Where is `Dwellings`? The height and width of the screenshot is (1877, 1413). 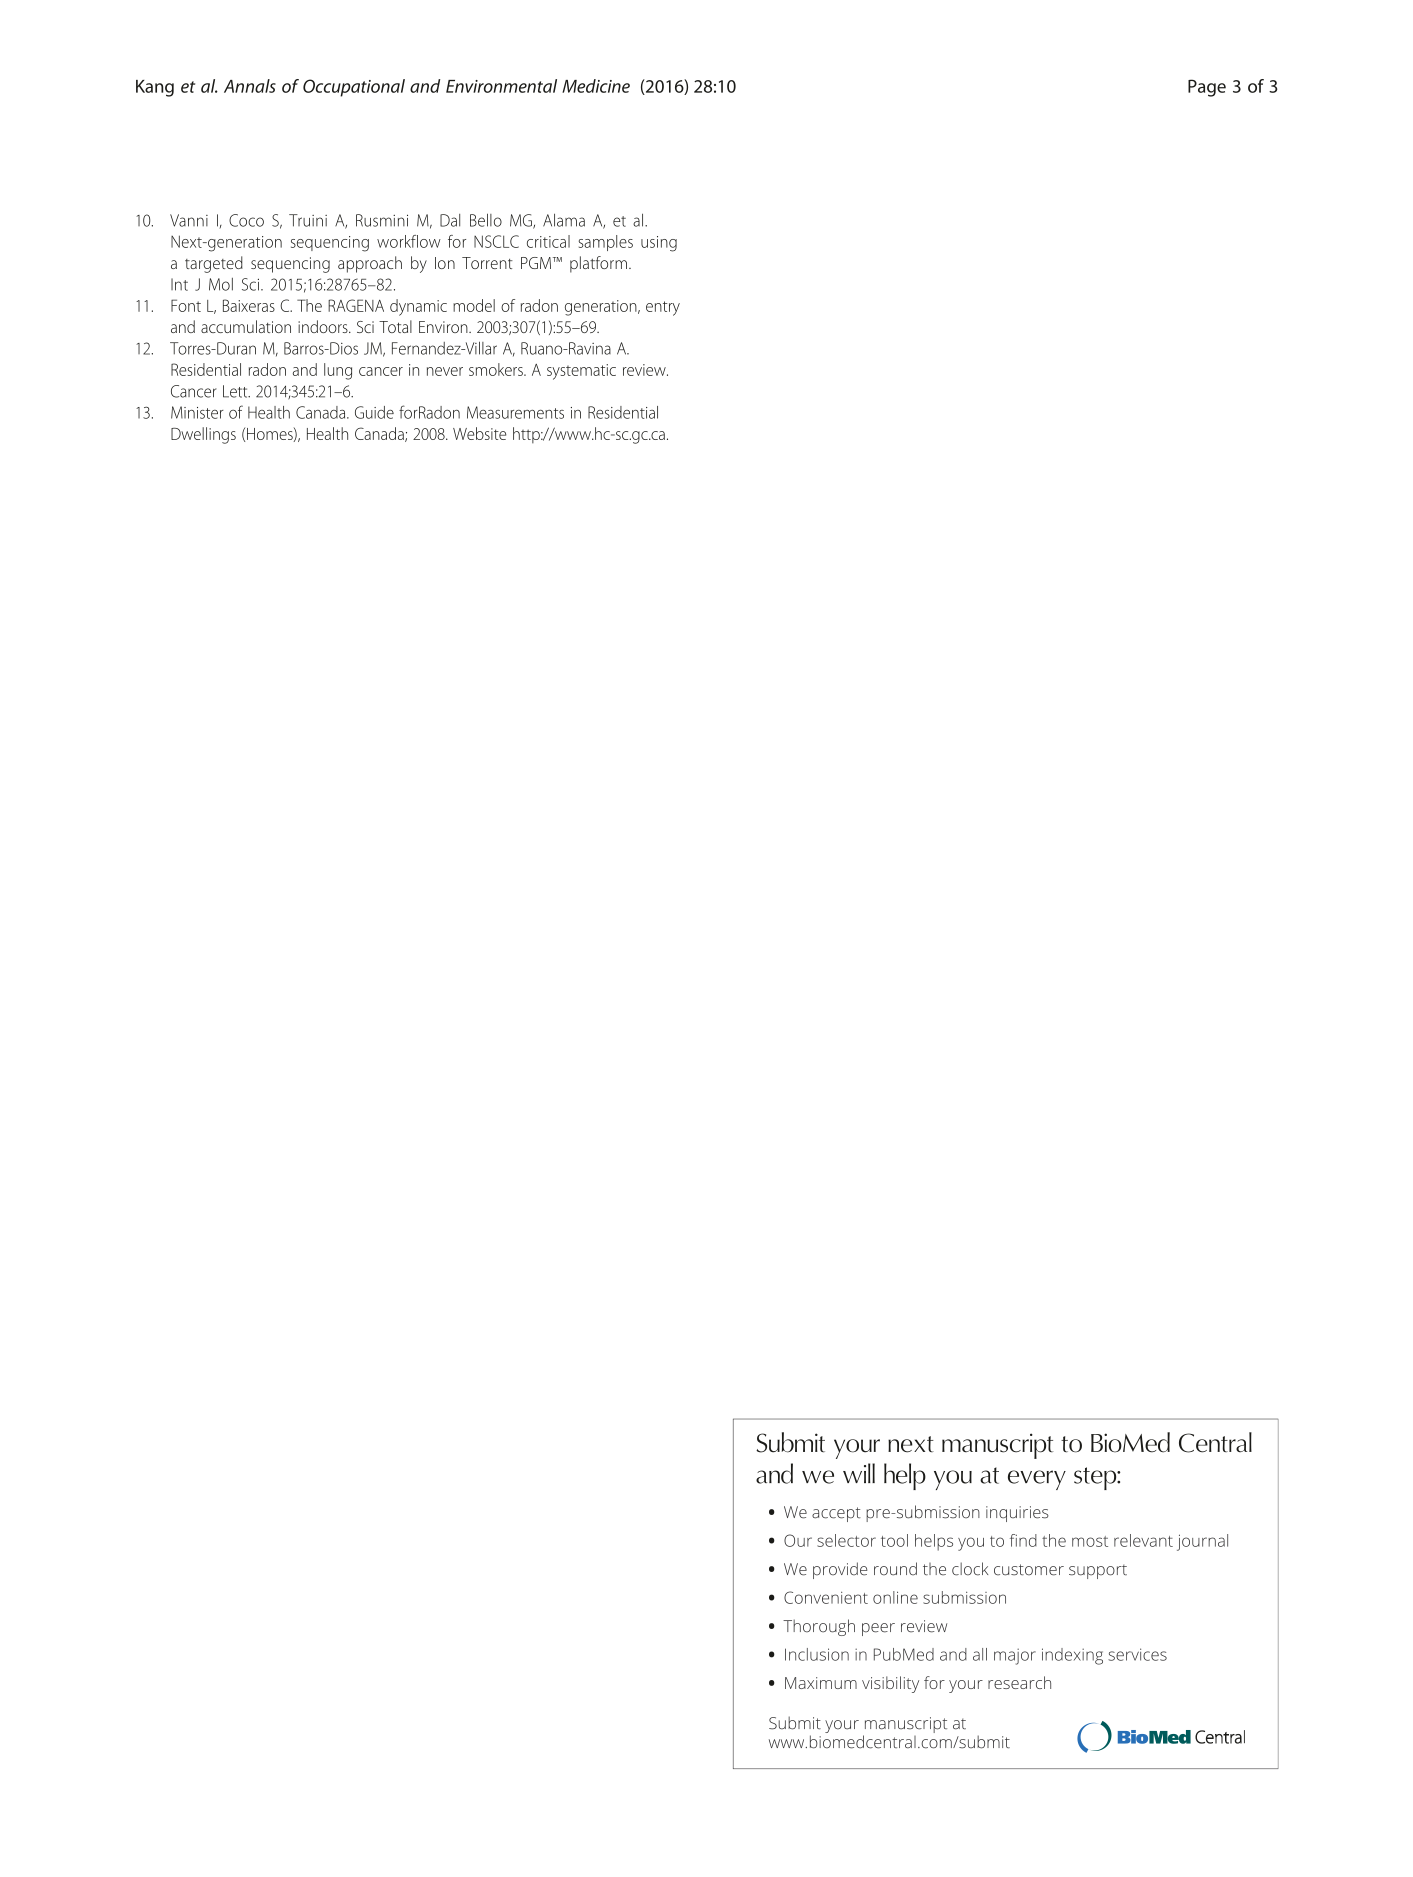 Dwellings is located at coordinates (203, 435).
